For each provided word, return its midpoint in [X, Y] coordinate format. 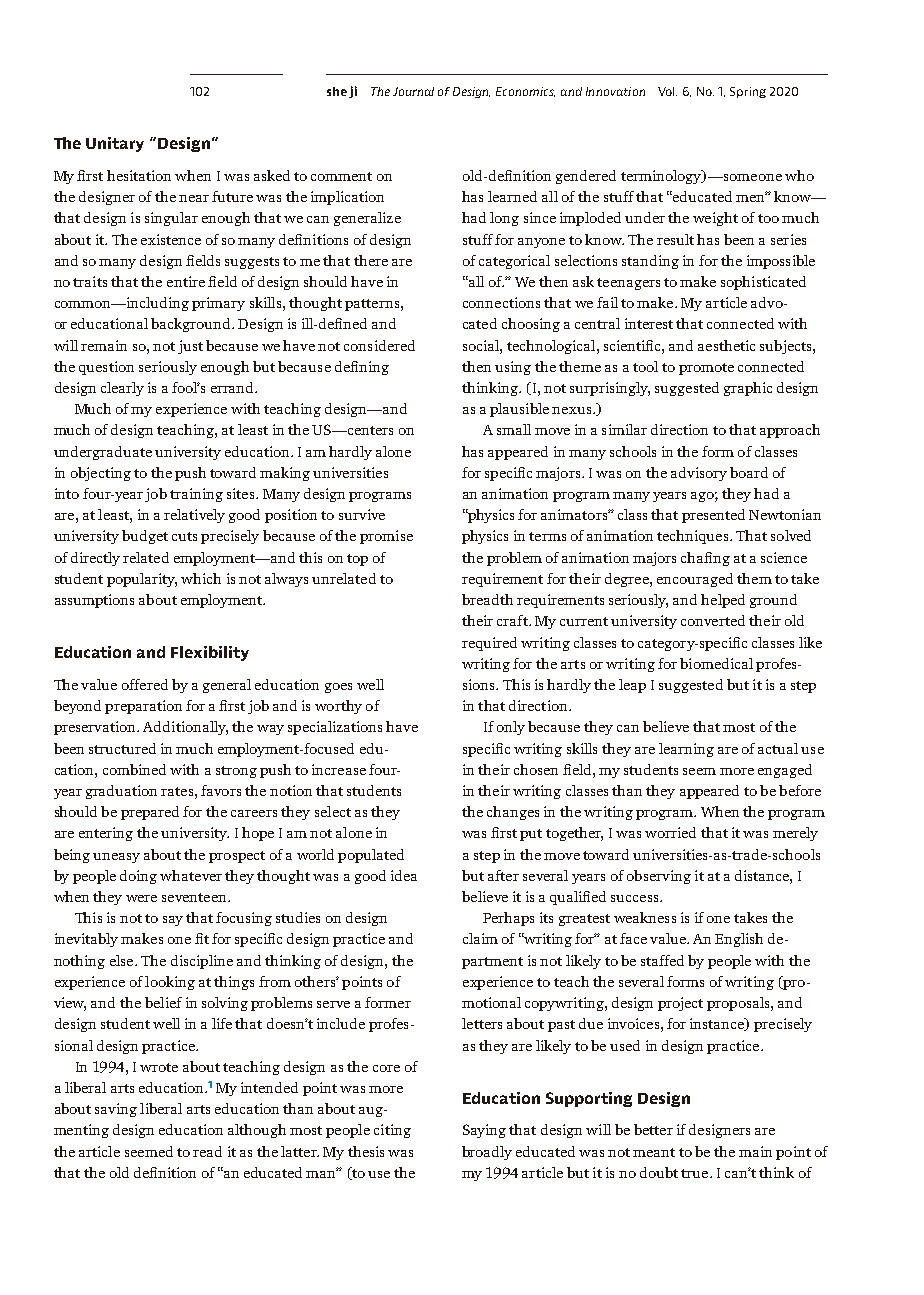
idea [404, 875]
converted [713, 620]
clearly [122, 389]
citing [392, 1131]
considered [379, 345]
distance [763, 875]
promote [706, 369]
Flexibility [210, 653]
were [141, 898]
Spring [748, 92]
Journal [413, 91]
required [489, 644]
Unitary [115, 144]
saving [116, 1110]
